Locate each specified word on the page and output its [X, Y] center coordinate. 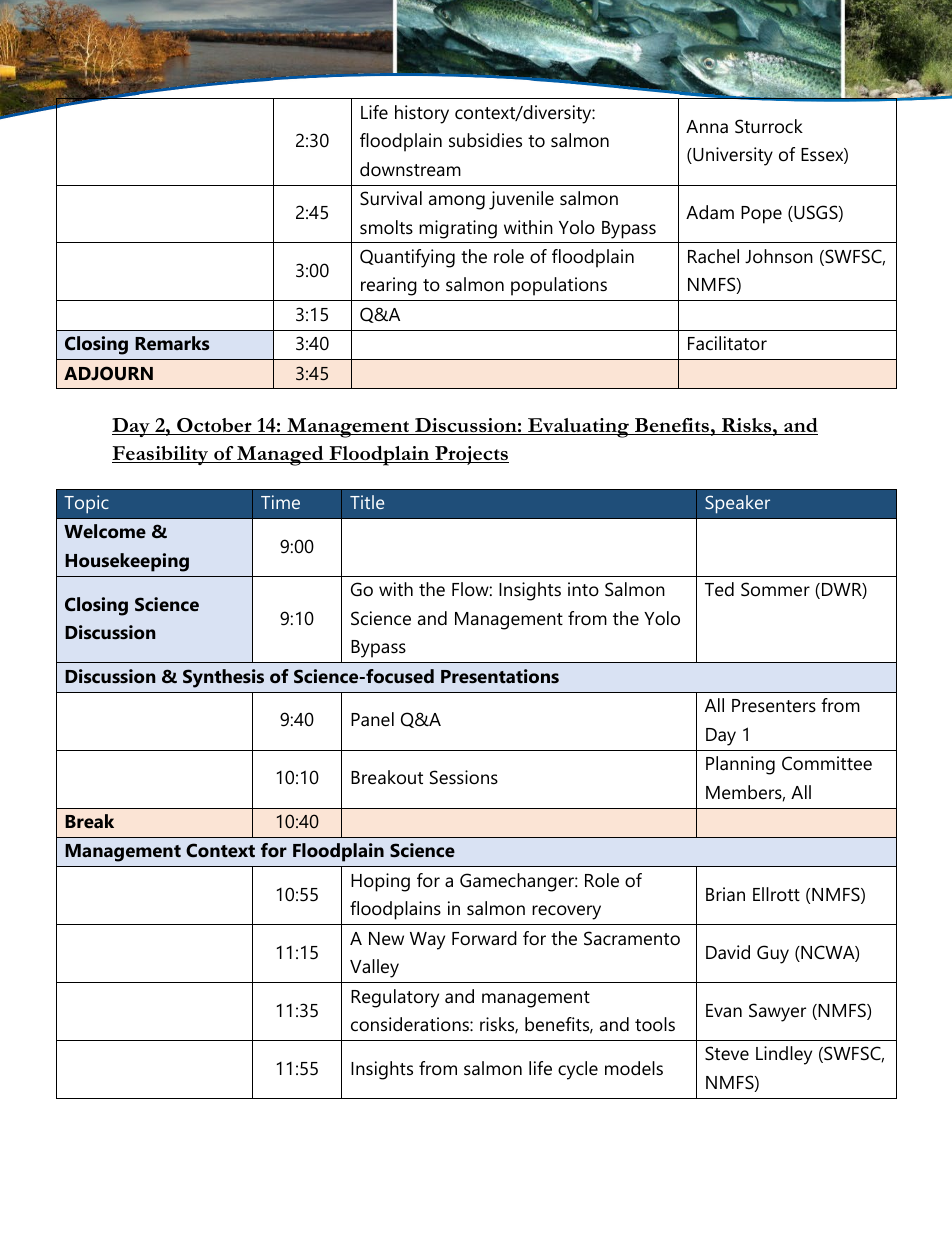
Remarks [172, 343]
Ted [719, 589]
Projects [471, 455]
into [583, 589]
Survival [391, 198]
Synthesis [223, 678]
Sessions [464, 777]
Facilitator [727, 343]
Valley [374, 968]
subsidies [485, 140]
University [732, 156]
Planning [740, 765]
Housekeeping [127, 562]
